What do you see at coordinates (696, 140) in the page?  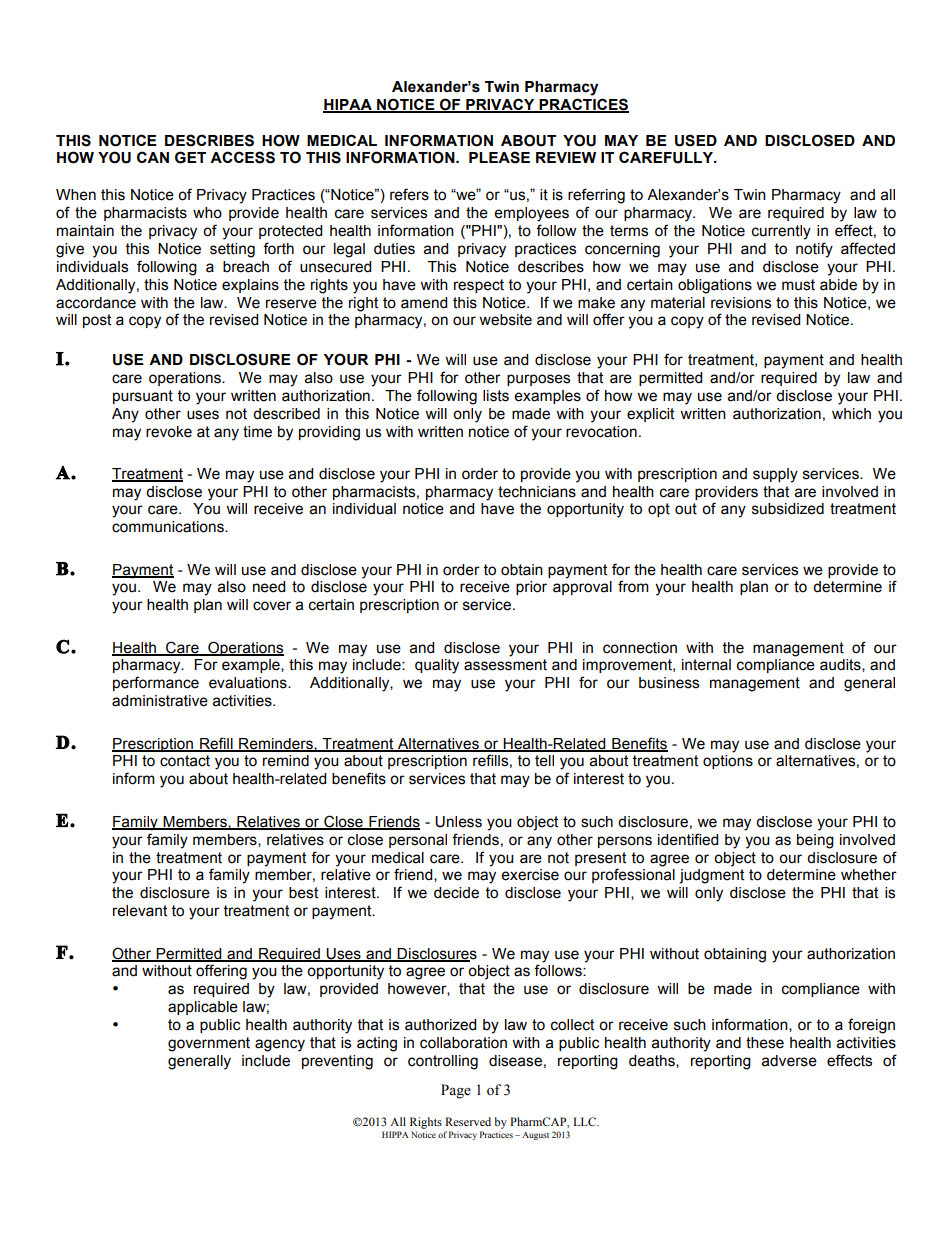 I see `USED` at bounding box center [696, 140].
